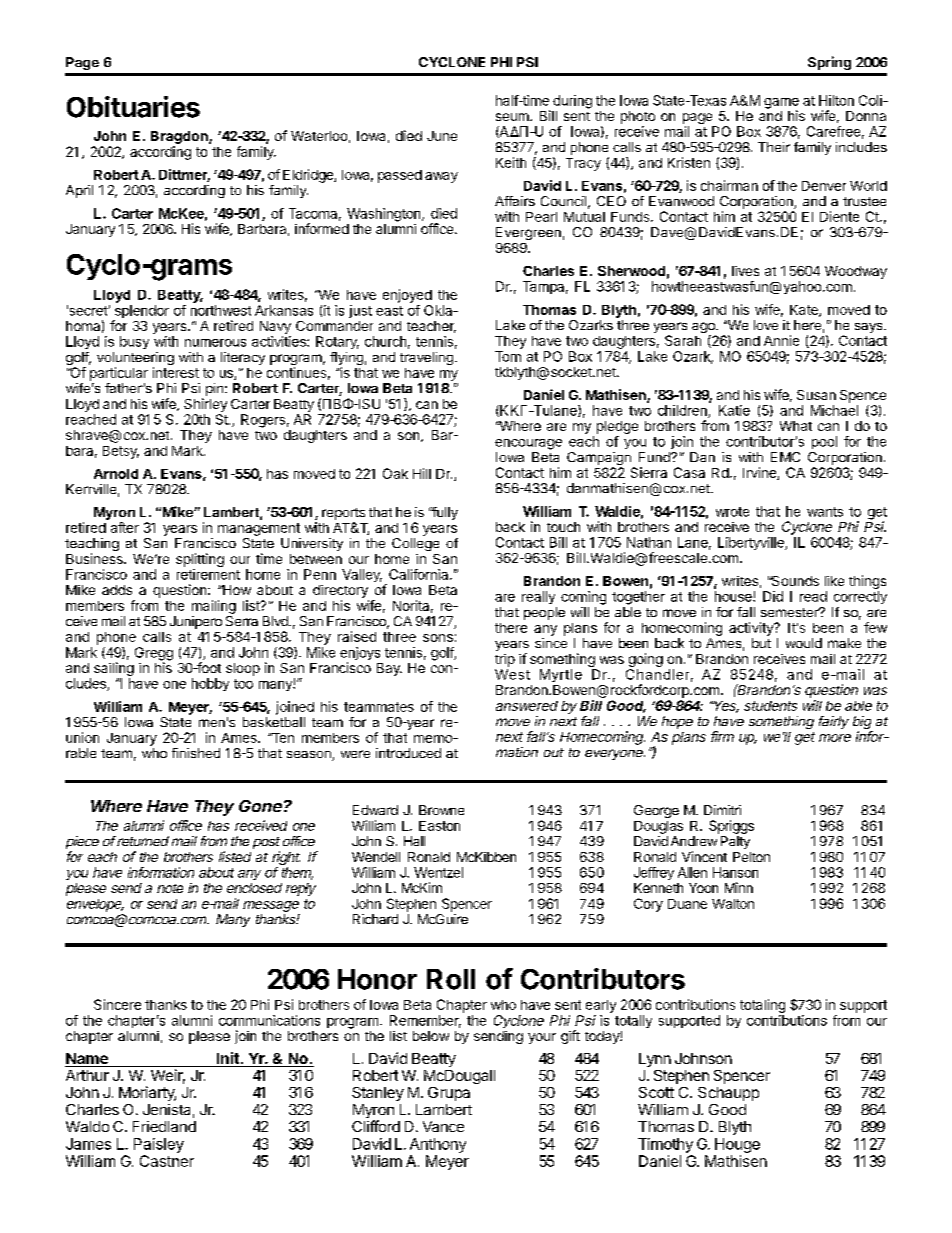 This screenshot has width=952, height=1233. What do you see at coordinates (442, 136) in the screenshot?
I see `June` at bounding box center [442, 136].
